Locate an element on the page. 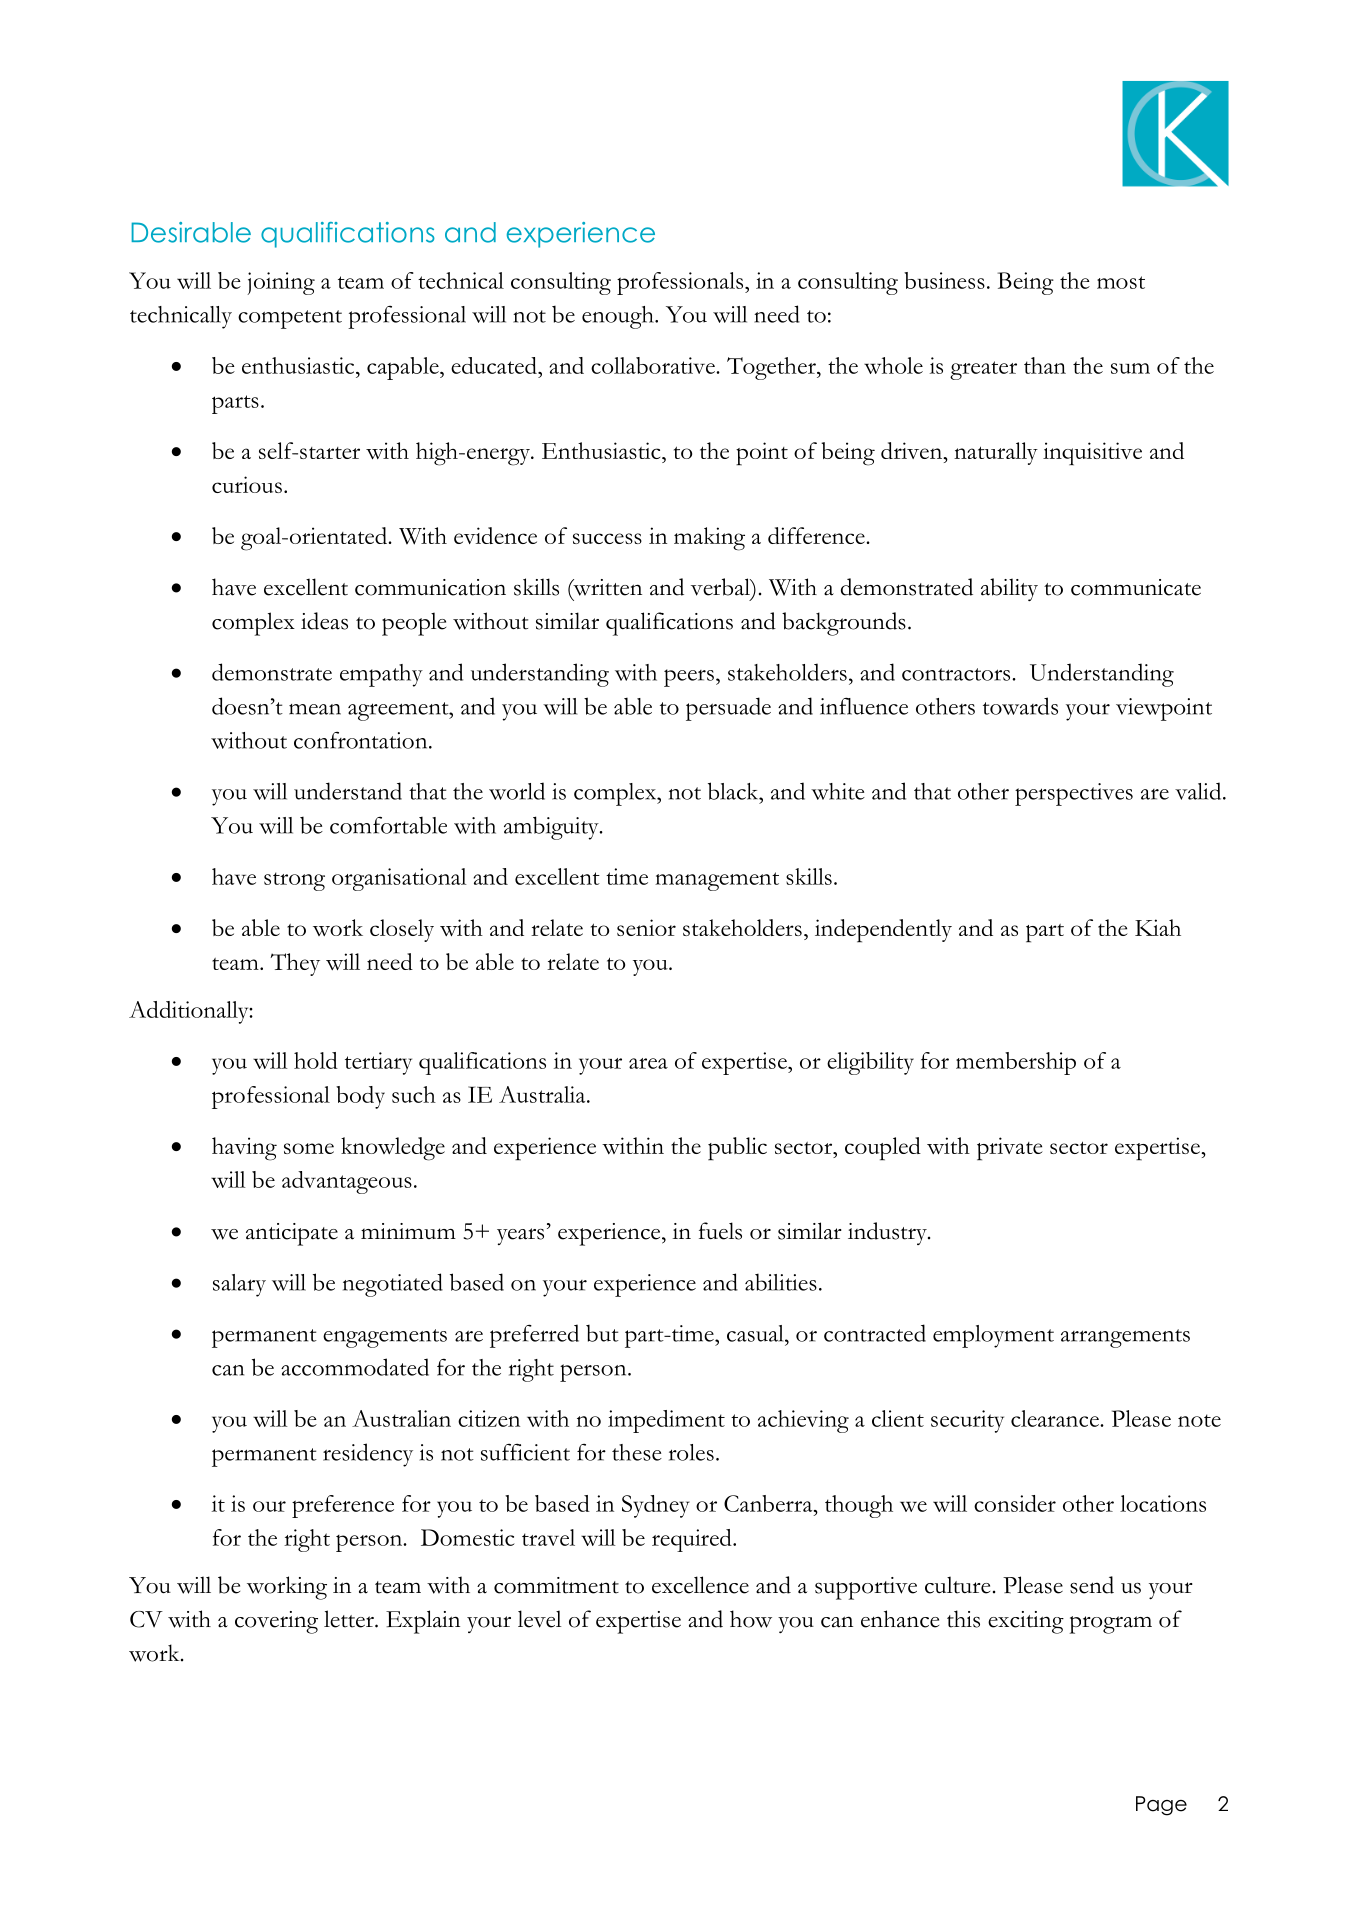 This document has width=1358, height=1923. area is located at coordinates (648, 1063).
